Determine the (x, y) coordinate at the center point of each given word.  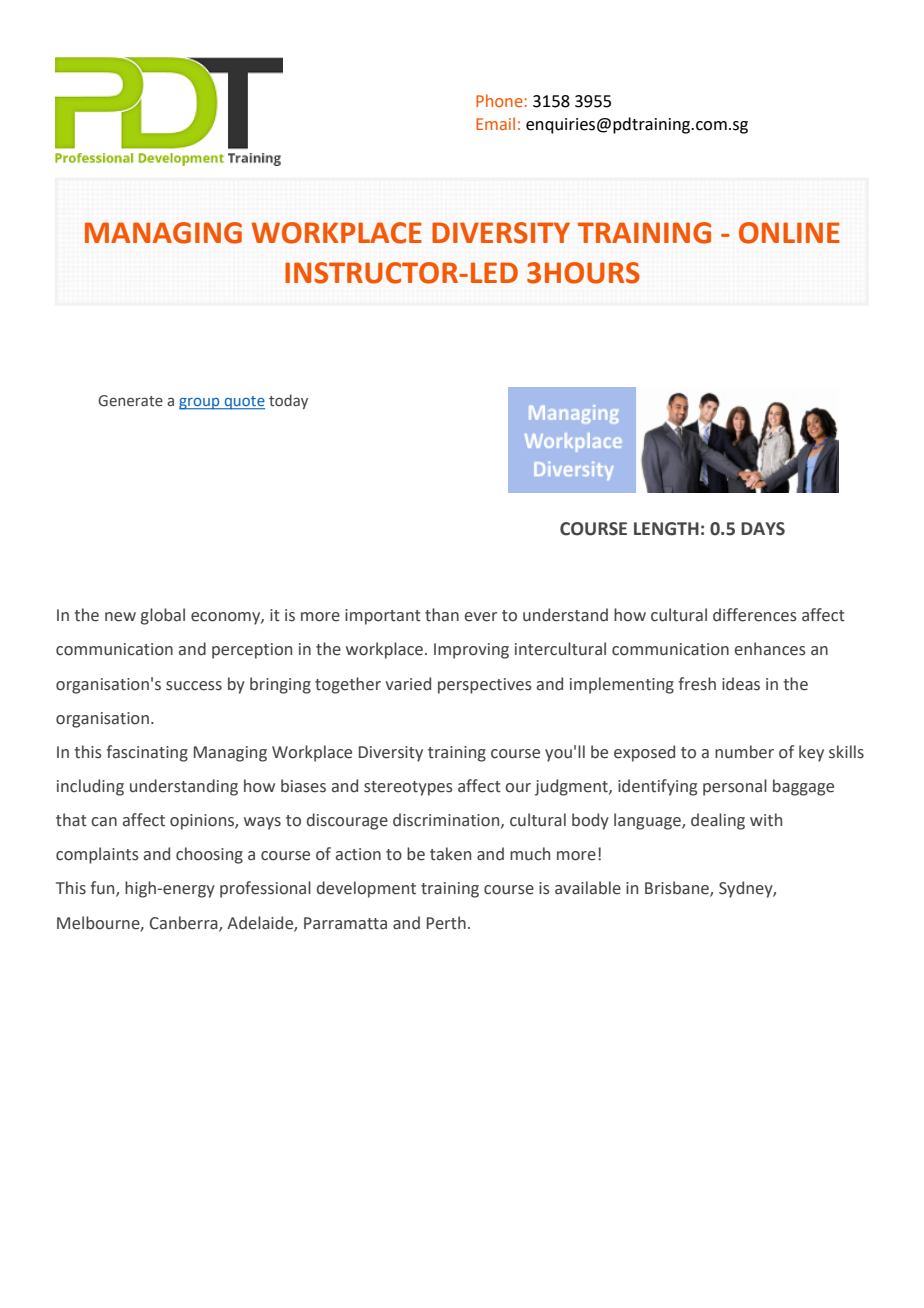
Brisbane (678, 889)
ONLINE (789, 233)
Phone (499, 100)
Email (495, 123)
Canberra (185, 923)
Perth (446, 923)
